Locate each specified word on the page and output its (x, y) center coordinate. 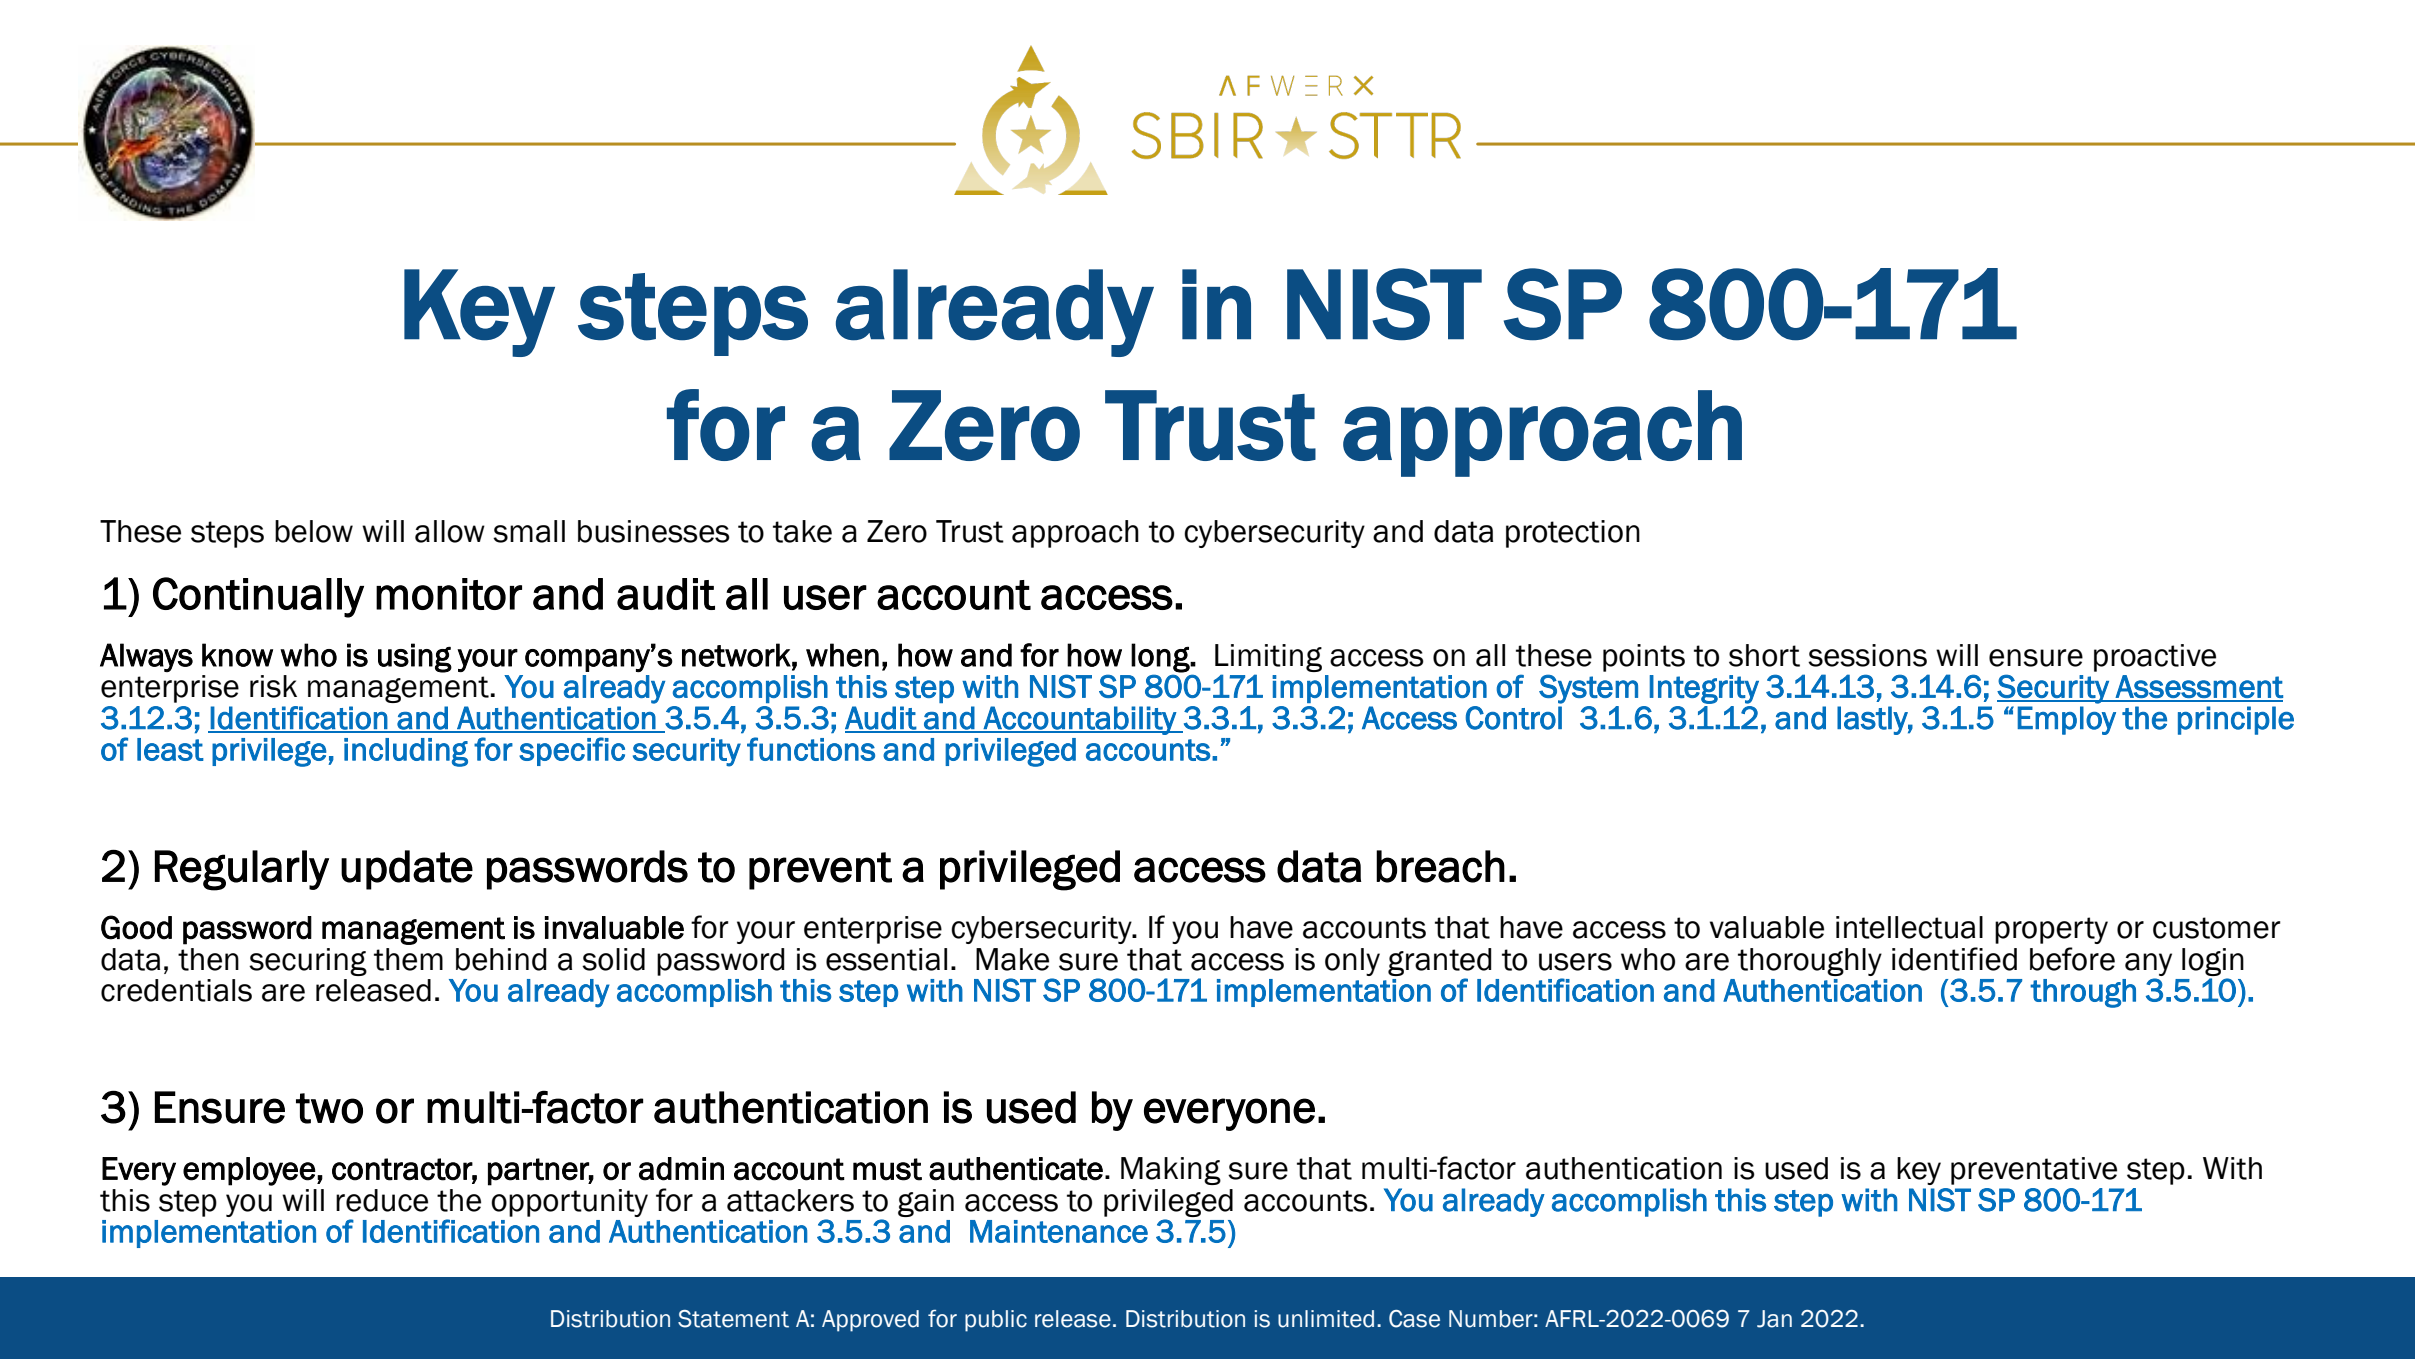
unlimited (1326, 1319)
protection (1573, 534)
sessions (1867, 655)
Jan (1774, 1319)
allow (450, 531)
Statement (733, 1319)
